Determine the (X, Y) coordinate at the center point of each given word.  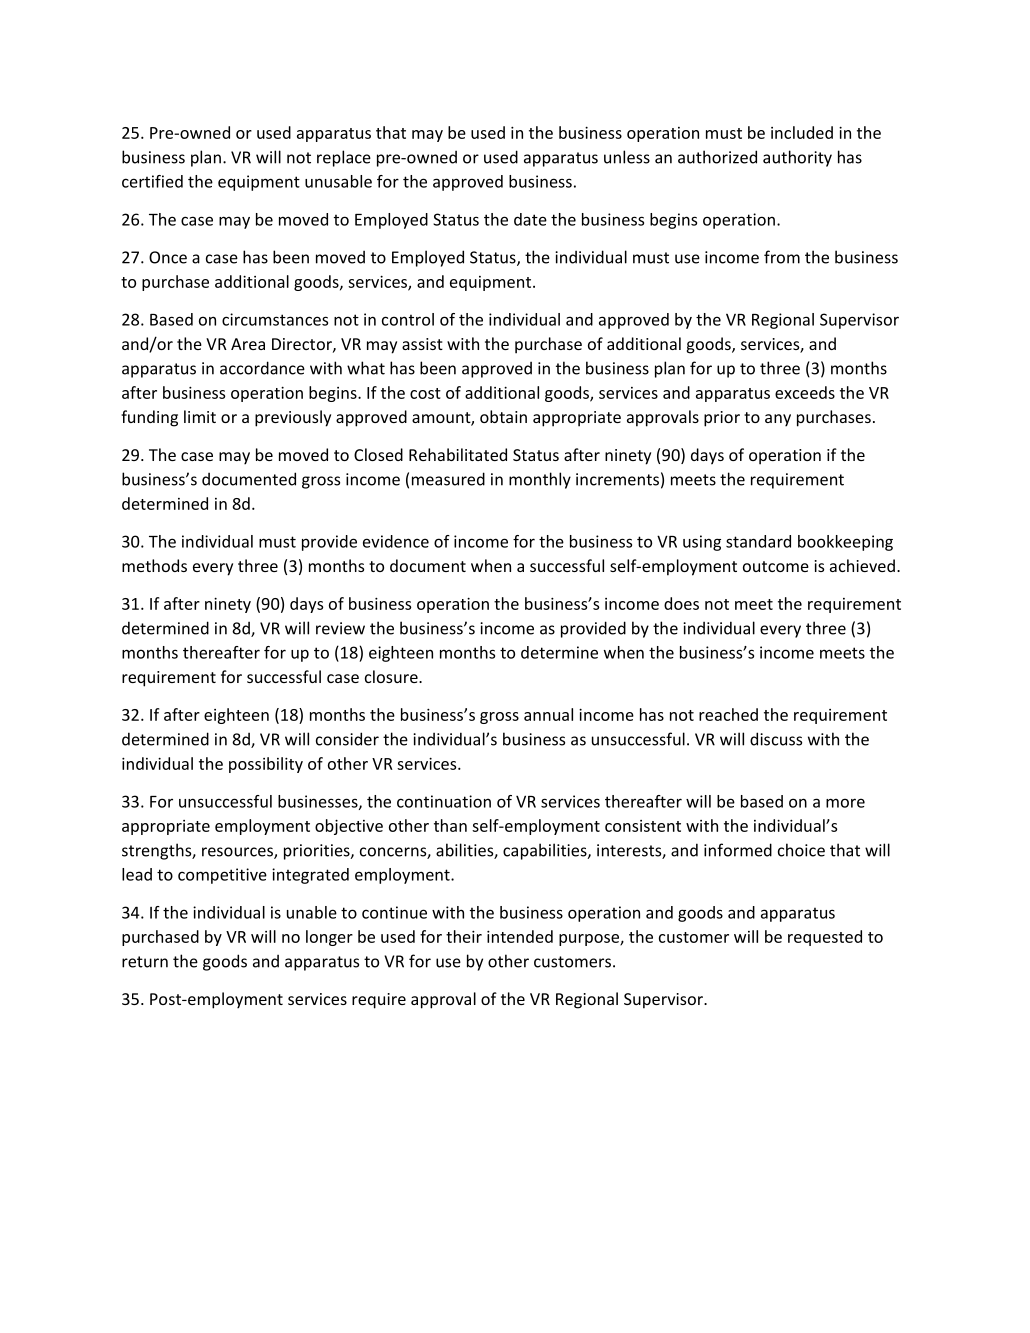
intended (520, 936)
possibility (266, 765)
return (145, 962)
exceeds (805, 392)
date (530, 219)
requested (825, 938)
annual (548, 714)
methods (154, 565)
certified (152, 181)
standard (758, 541)
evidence (396, 541)
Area (248, 344)
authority (797, 158)
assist (422, 344)
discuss (776, 739)
